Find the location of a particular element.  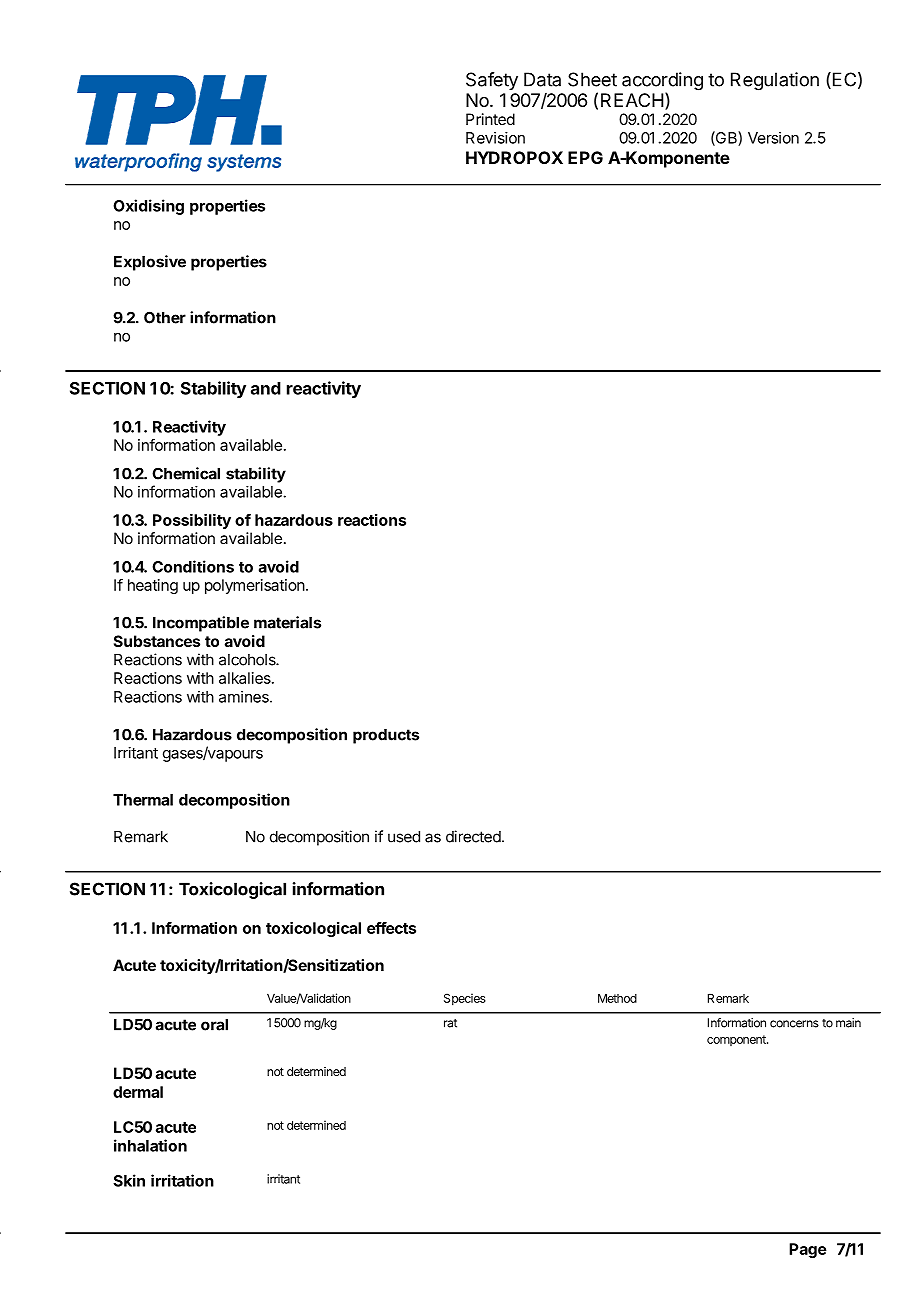

products is located at coordinates (386, 736).
